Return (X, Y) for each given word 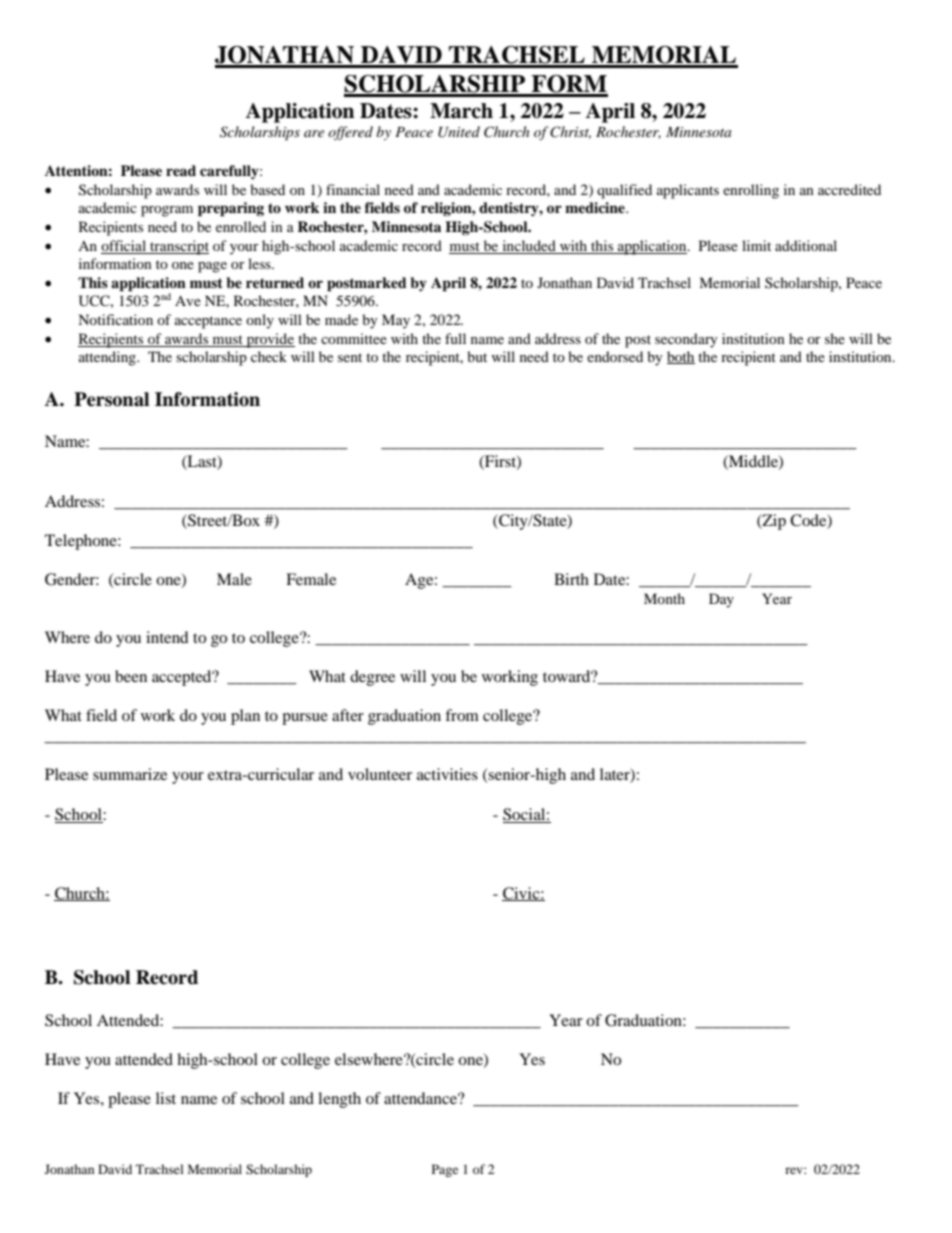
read (181, 170)
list (166, 1098)
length (339, 1100)
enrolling (751, 191)
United (459, 132)
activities (447, 774)
